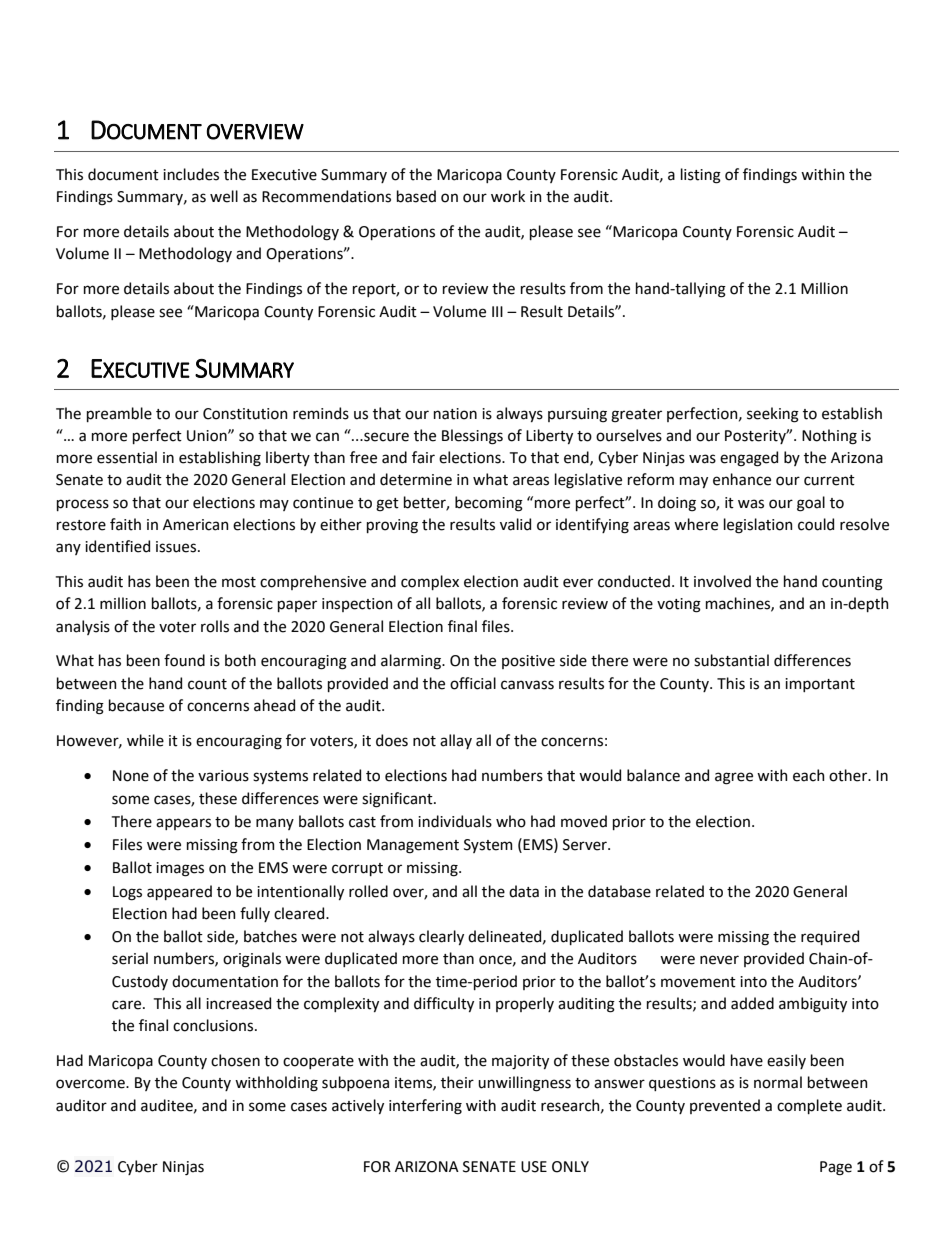 This screenshot has width=952, height=1233. I want to click on chosen, so click(235, 1060).
